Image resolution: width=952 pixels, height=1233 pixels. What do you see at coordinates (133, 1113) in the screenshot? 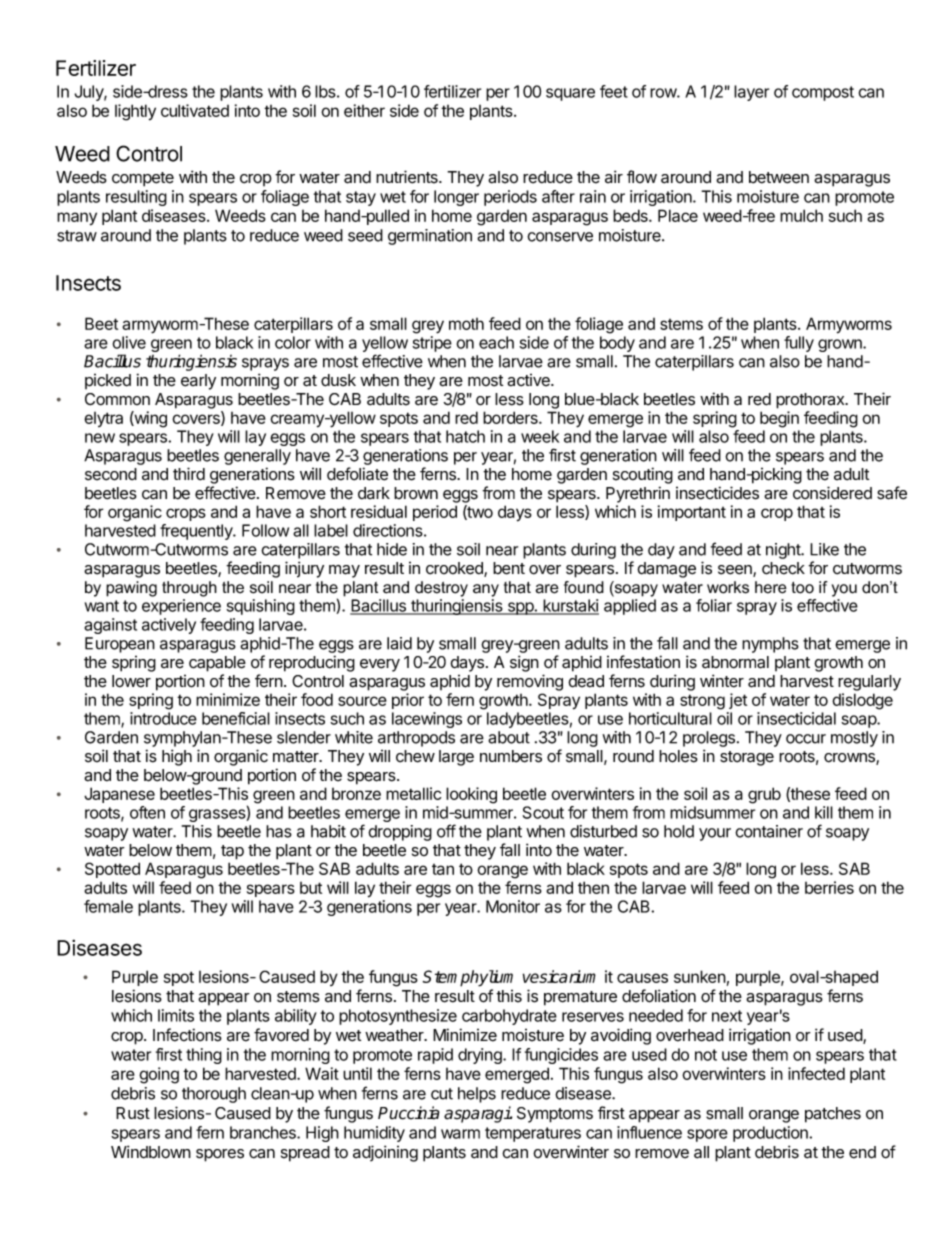
I see `Rust` at bounding box center [133, 1113].
